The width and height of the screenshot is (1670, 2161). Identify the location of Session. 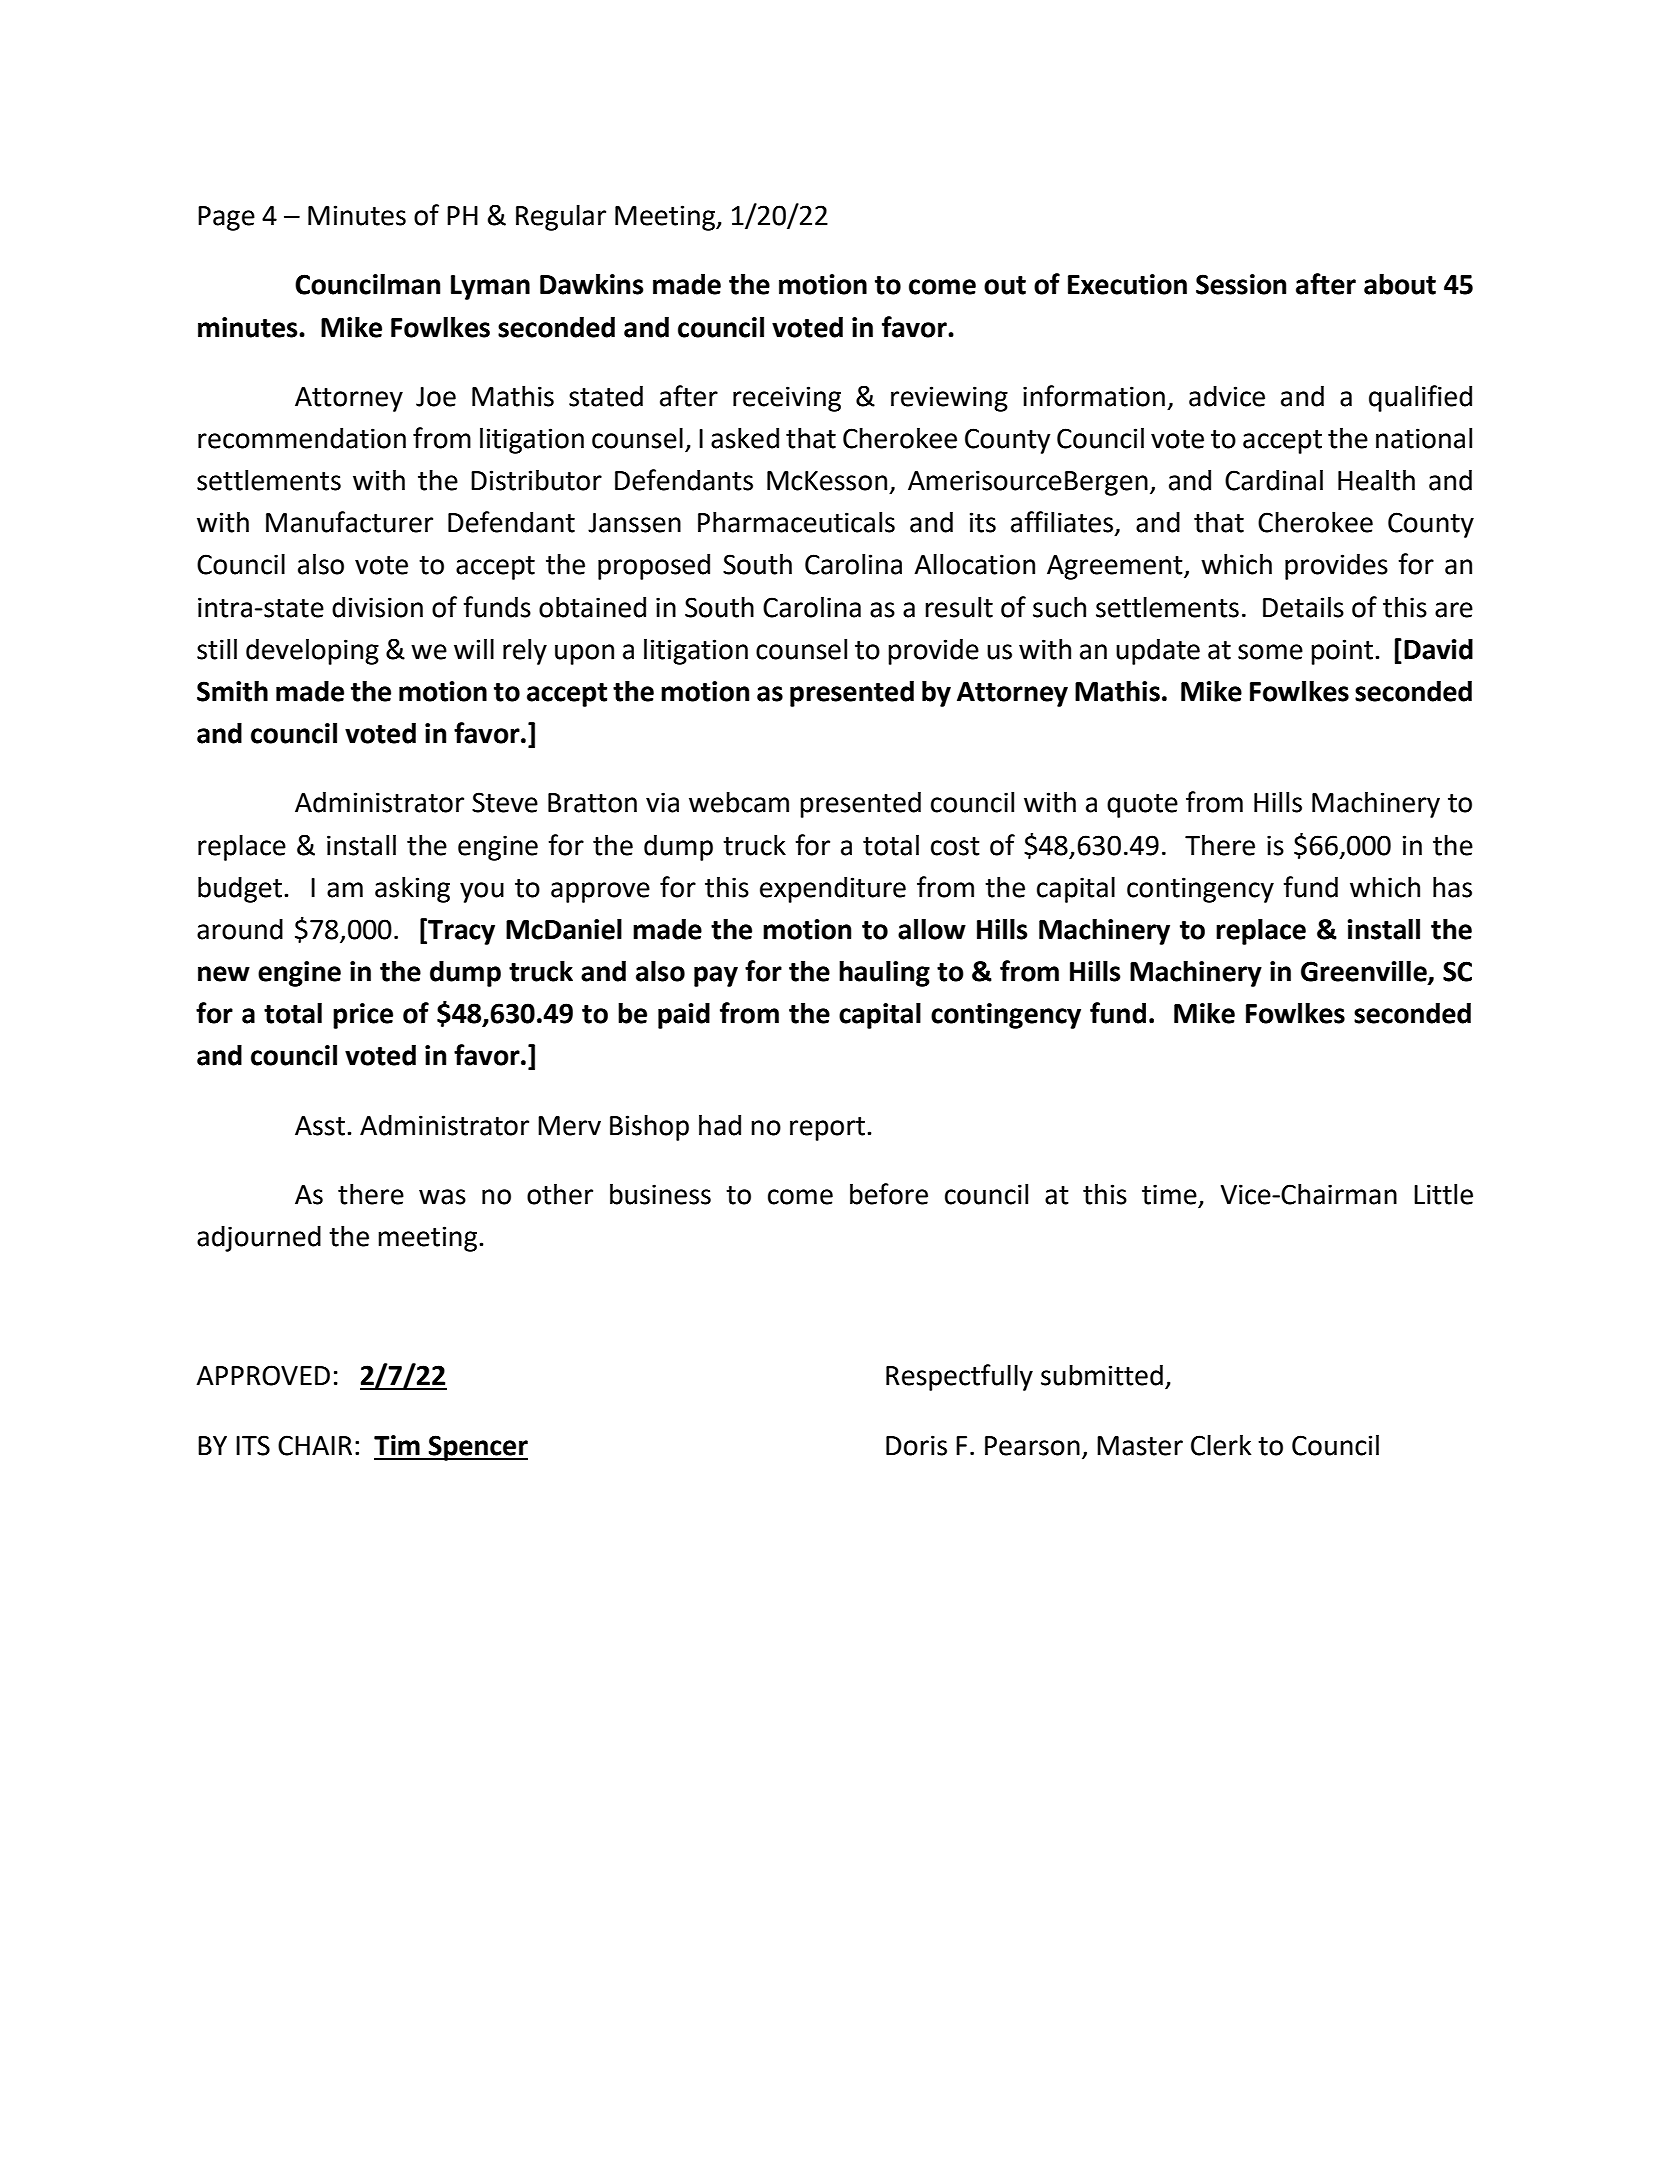
(1241, 284).
